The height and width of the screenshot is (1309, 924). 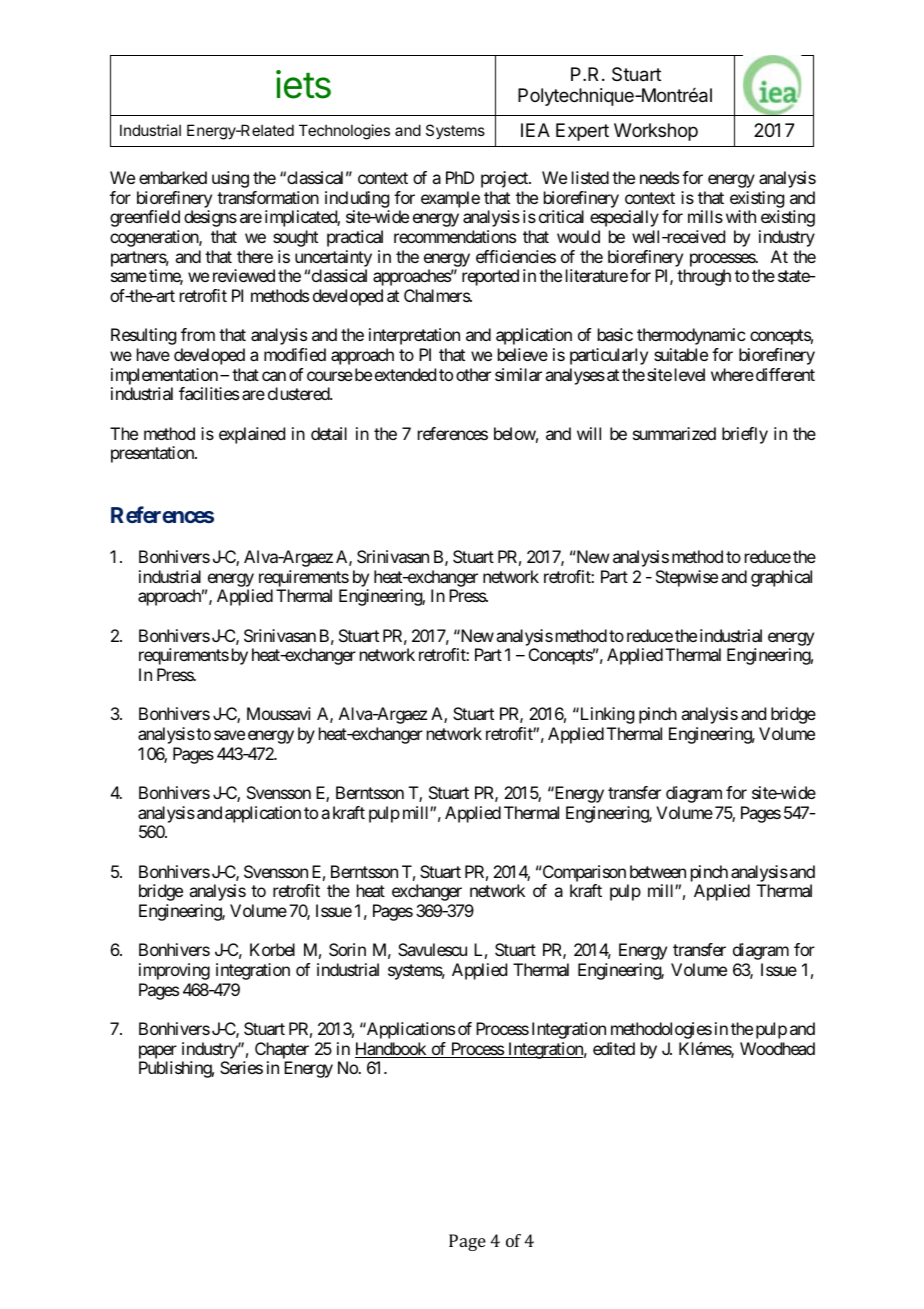 What do you see at coordinates (153, 454) in the screenshot?
I see `presentation` at bounding box center [153, 454].
